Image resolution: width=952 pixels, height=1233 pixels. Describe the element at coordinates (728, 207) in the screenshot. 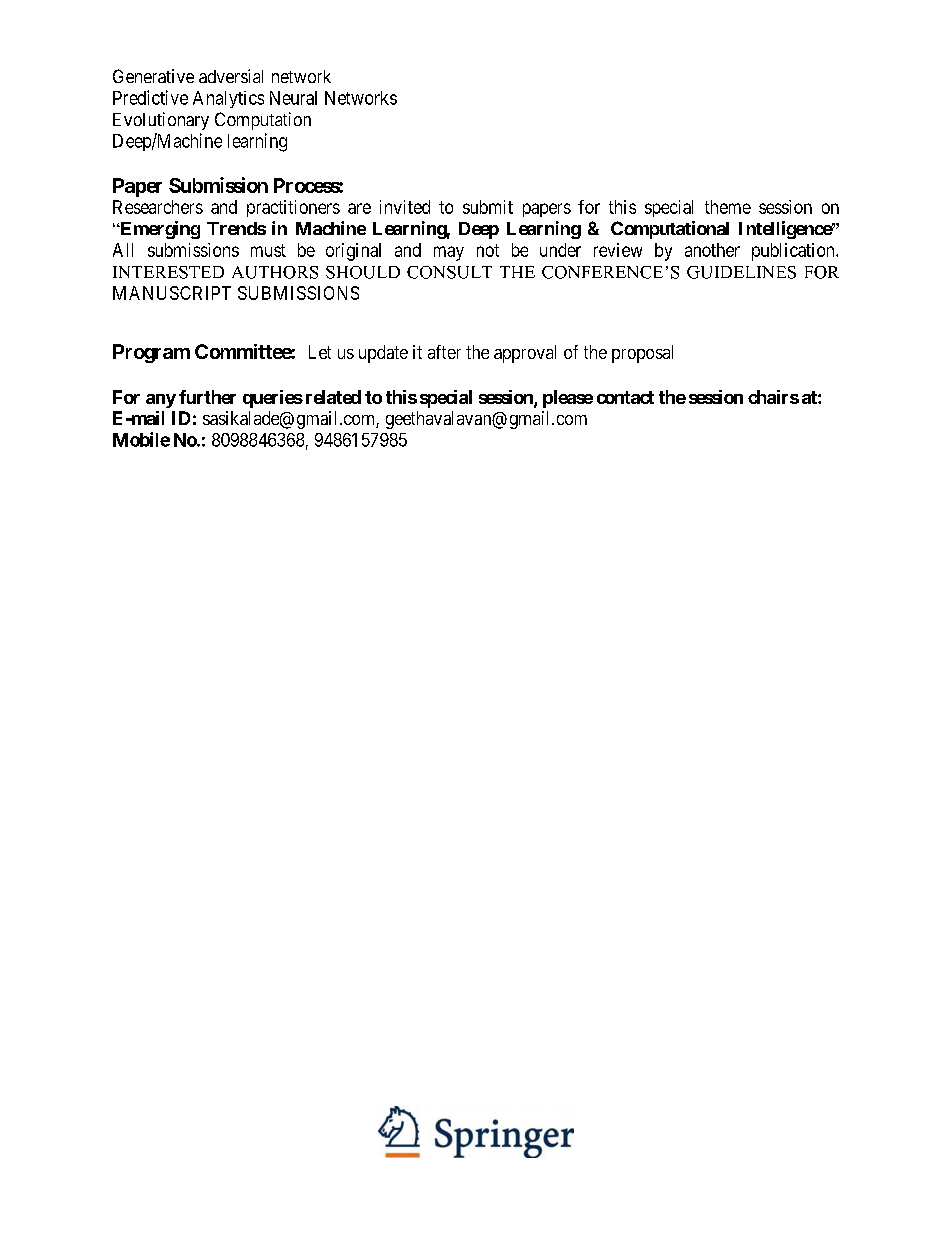

I see `theme` at that location.
